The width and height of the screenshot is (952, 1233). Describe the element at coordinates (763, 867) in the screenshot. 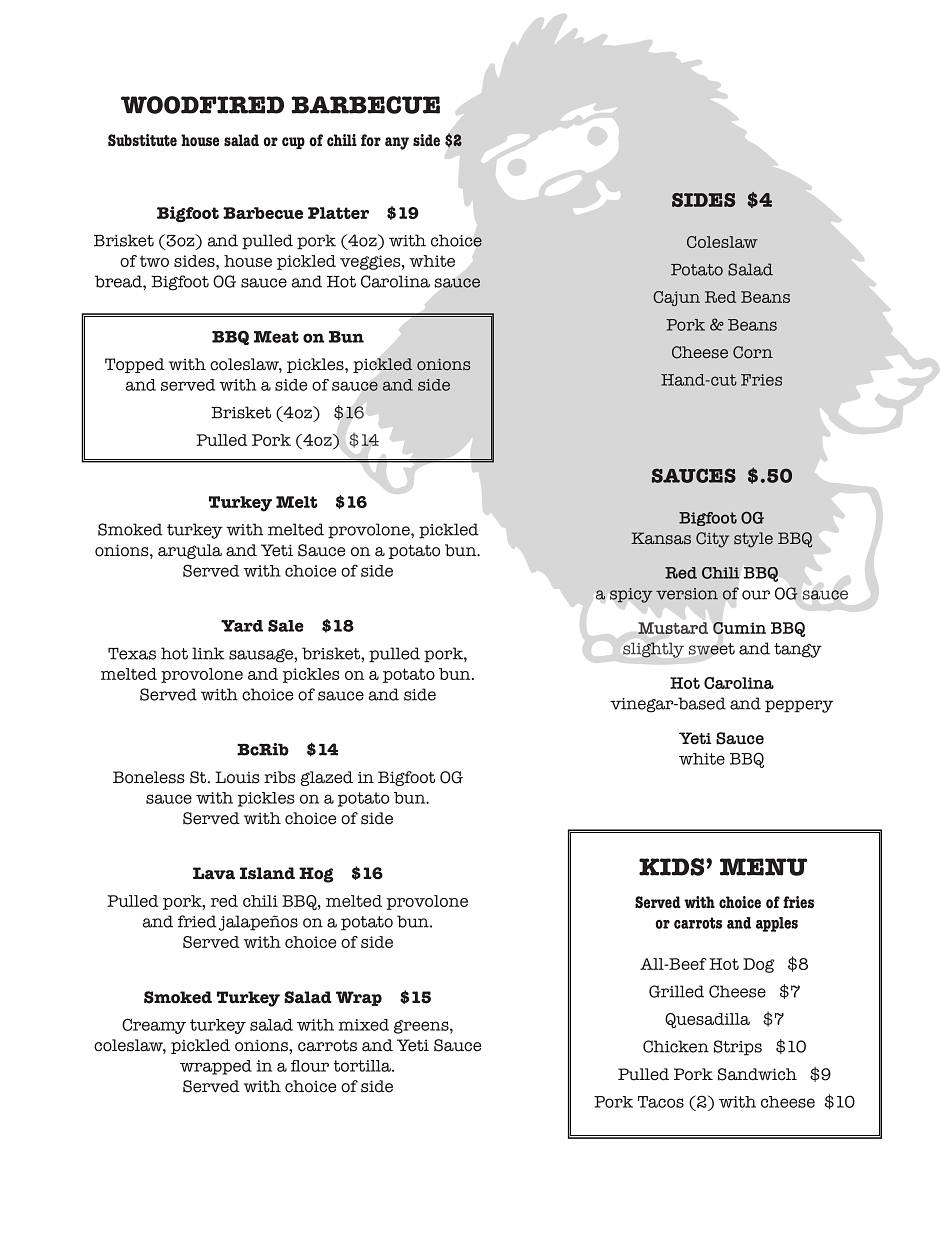

I see `MENU` at that location.
